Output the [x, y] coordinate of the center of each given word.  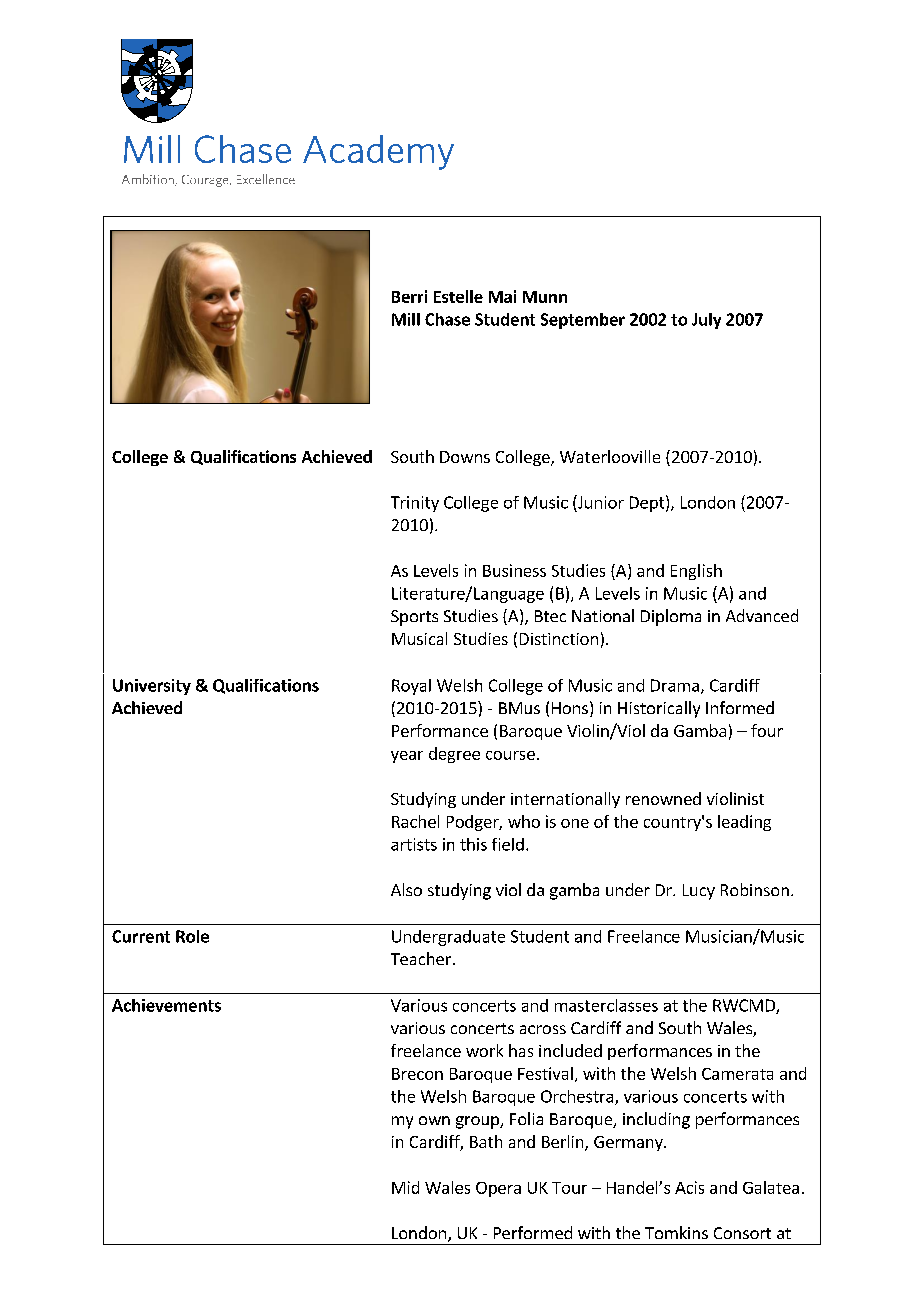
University [152, 687]
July [706, 321]
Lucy [699, 892]
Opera [498, 1189]
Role [192, 936]
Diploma [671, 617]
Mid [405, 1187]
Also [406, 889]
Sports [414, 618]
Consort [742, 1233]
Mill [406, 319]
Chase [447, 319]
